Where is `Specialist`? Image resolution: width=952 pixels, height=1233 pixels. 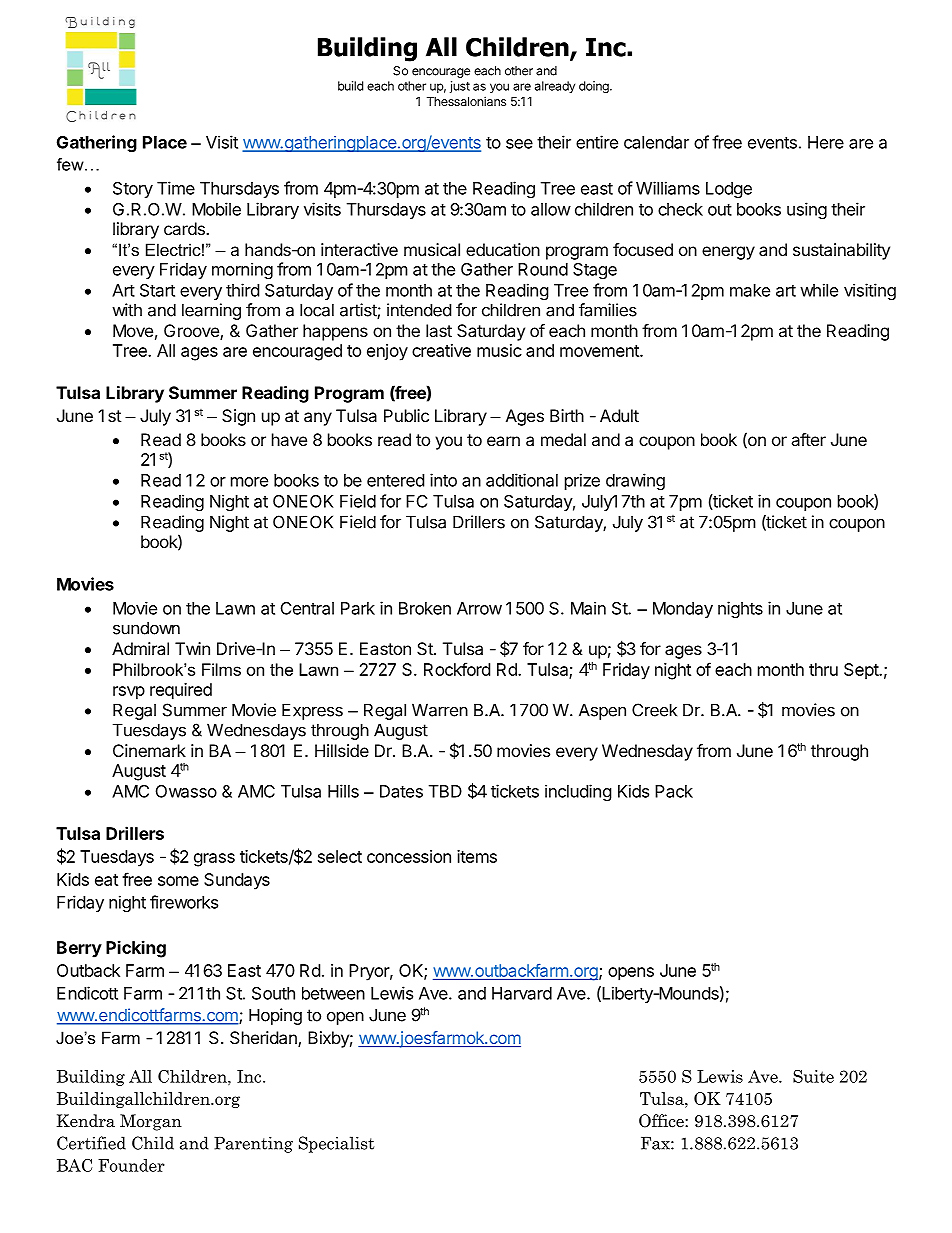
Specialist is located at coordinates (336, 1144).
